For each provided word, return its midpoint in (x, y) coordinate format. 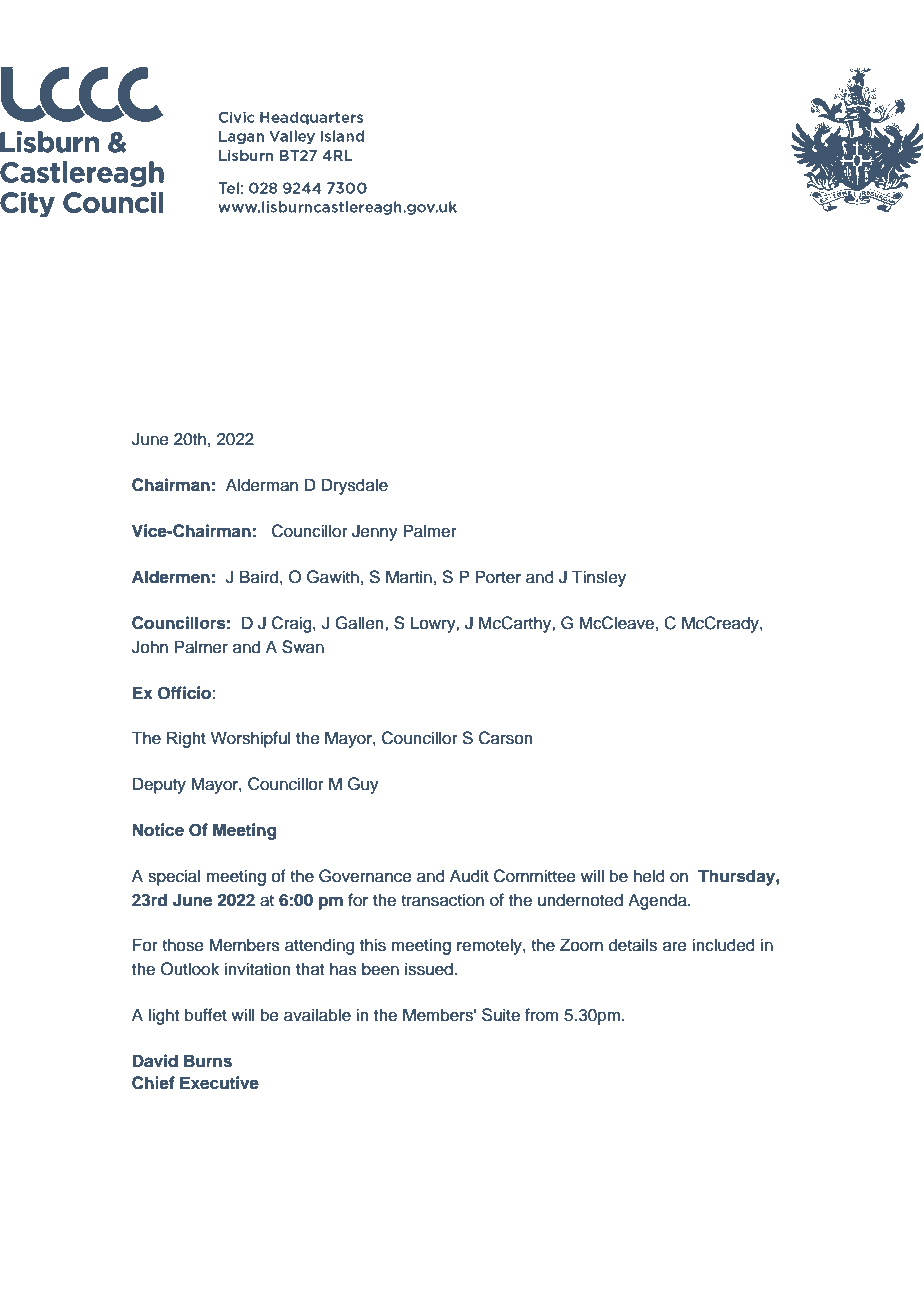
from (542, 1015)
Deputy (159, 785)
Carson (505, 738)
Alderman (262, 485)
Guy (363, 785)
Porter (498, 577)
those (183, 945)
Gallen (360, 623)
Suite (501, 1015)
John (150, 647)
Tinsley (599, 578)
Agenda (658, 901)
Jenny (375, 532)
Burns (208, 1061)
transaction (442, 900)
